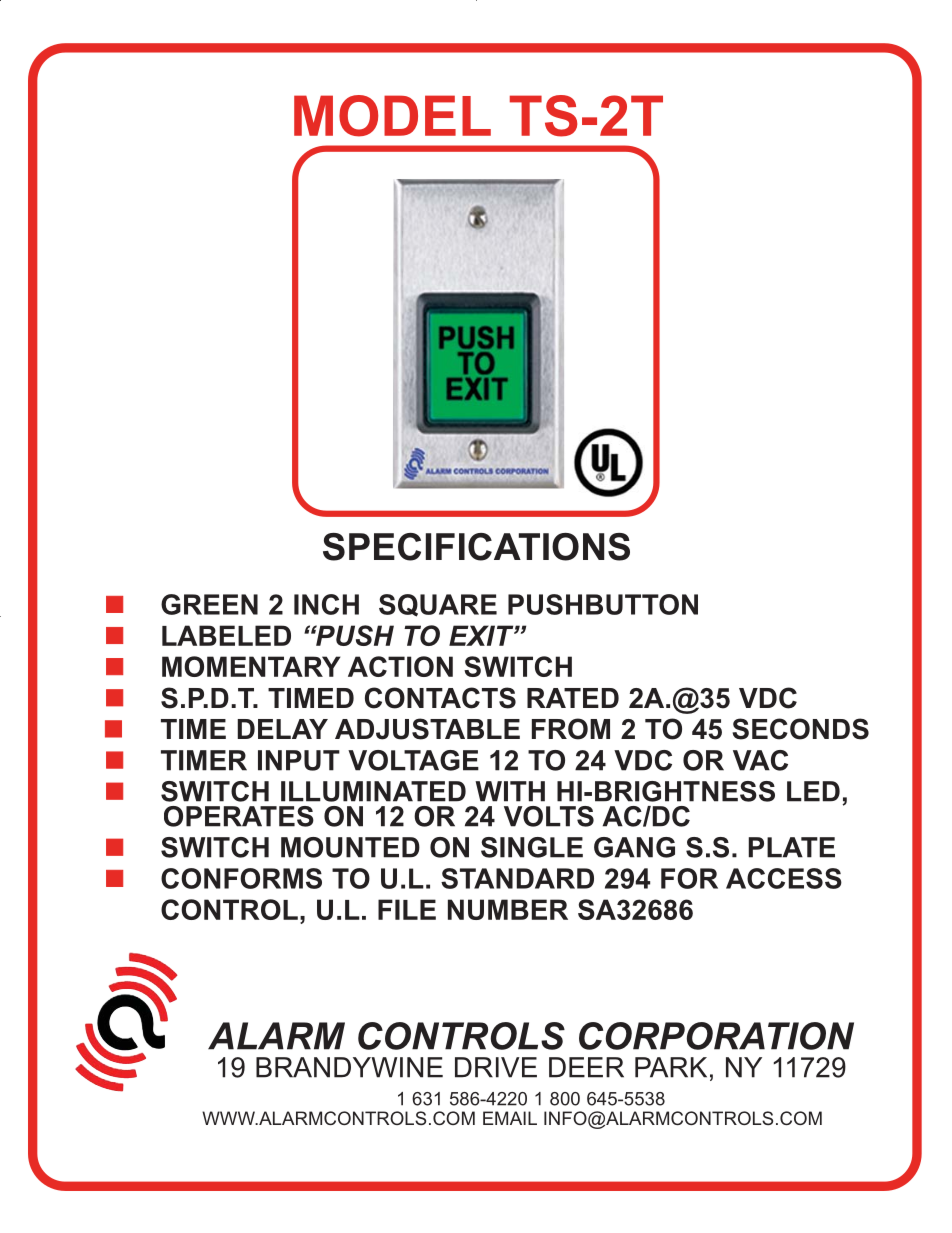  What do you see at coordinates (349, 1067) in the screenshot?
I see `BRANDYWINE` at bounding box center [349, 1067].
